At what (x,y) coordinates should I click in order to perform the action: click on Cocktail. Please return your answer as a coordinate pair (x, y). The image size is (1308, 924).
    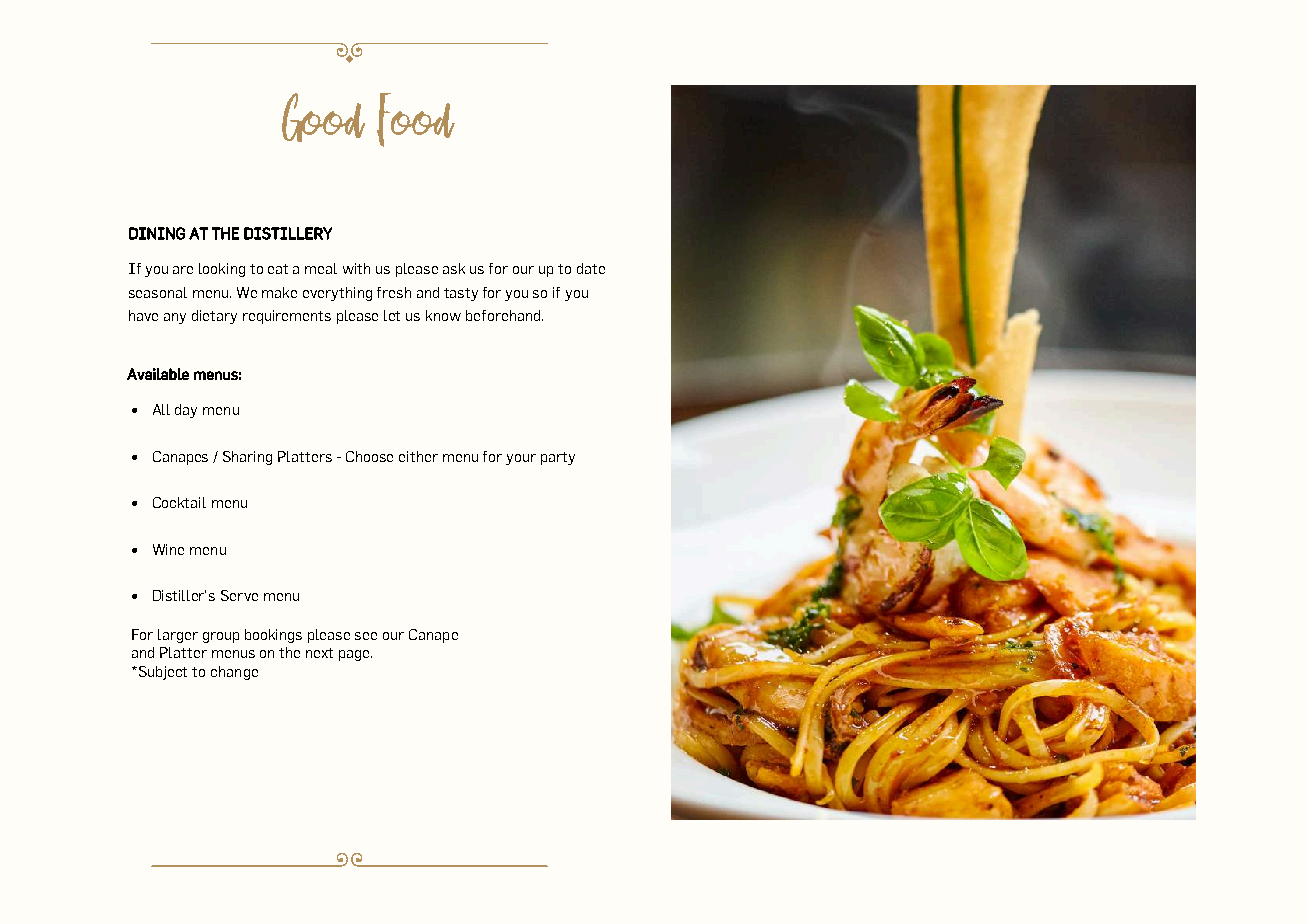
    Looking at the image, I should click on (179, 502).
